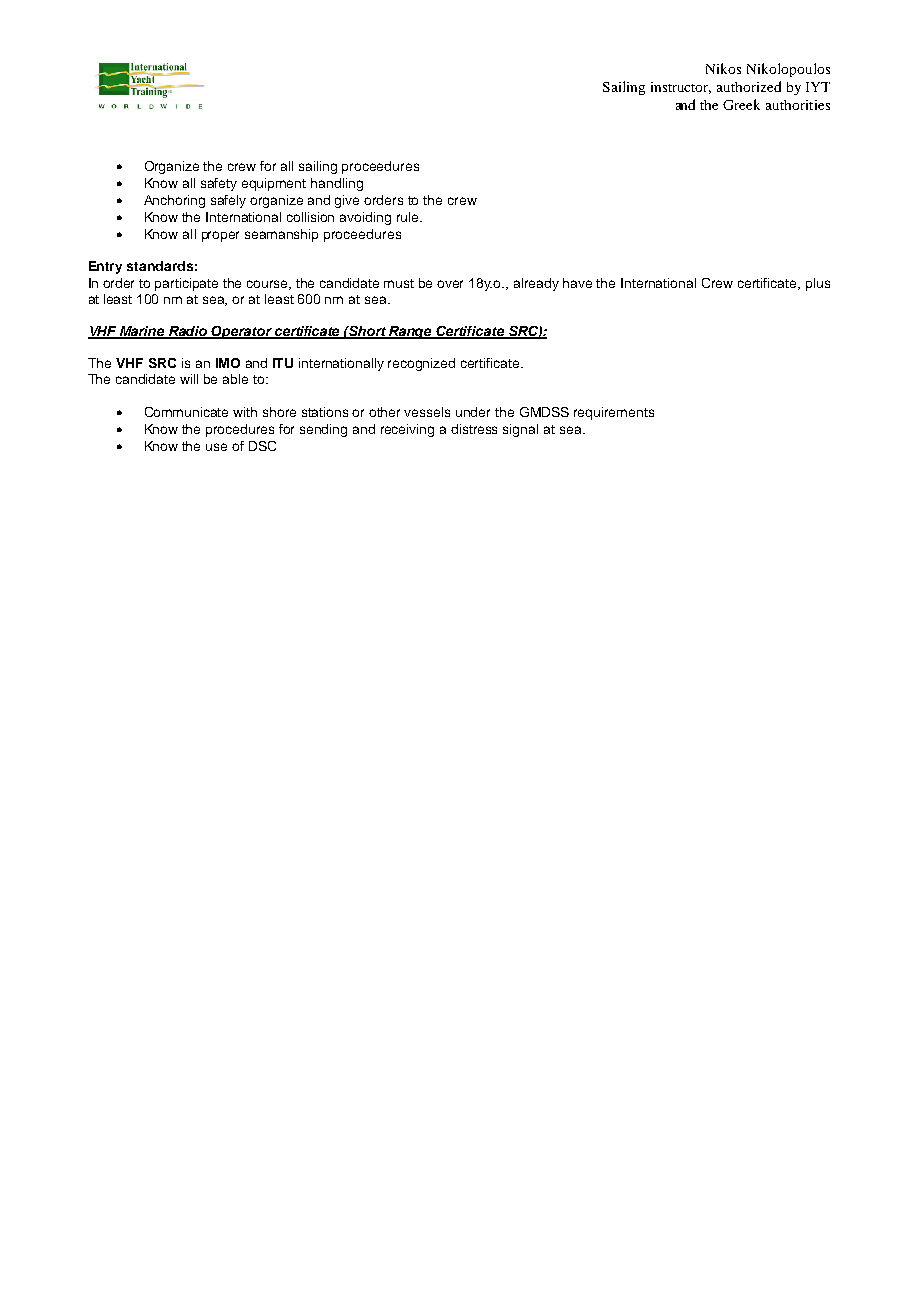  What do you see at coordinates (188, 332) in the screenshot?
I see `Radio` at bounding box center [188, 332].
